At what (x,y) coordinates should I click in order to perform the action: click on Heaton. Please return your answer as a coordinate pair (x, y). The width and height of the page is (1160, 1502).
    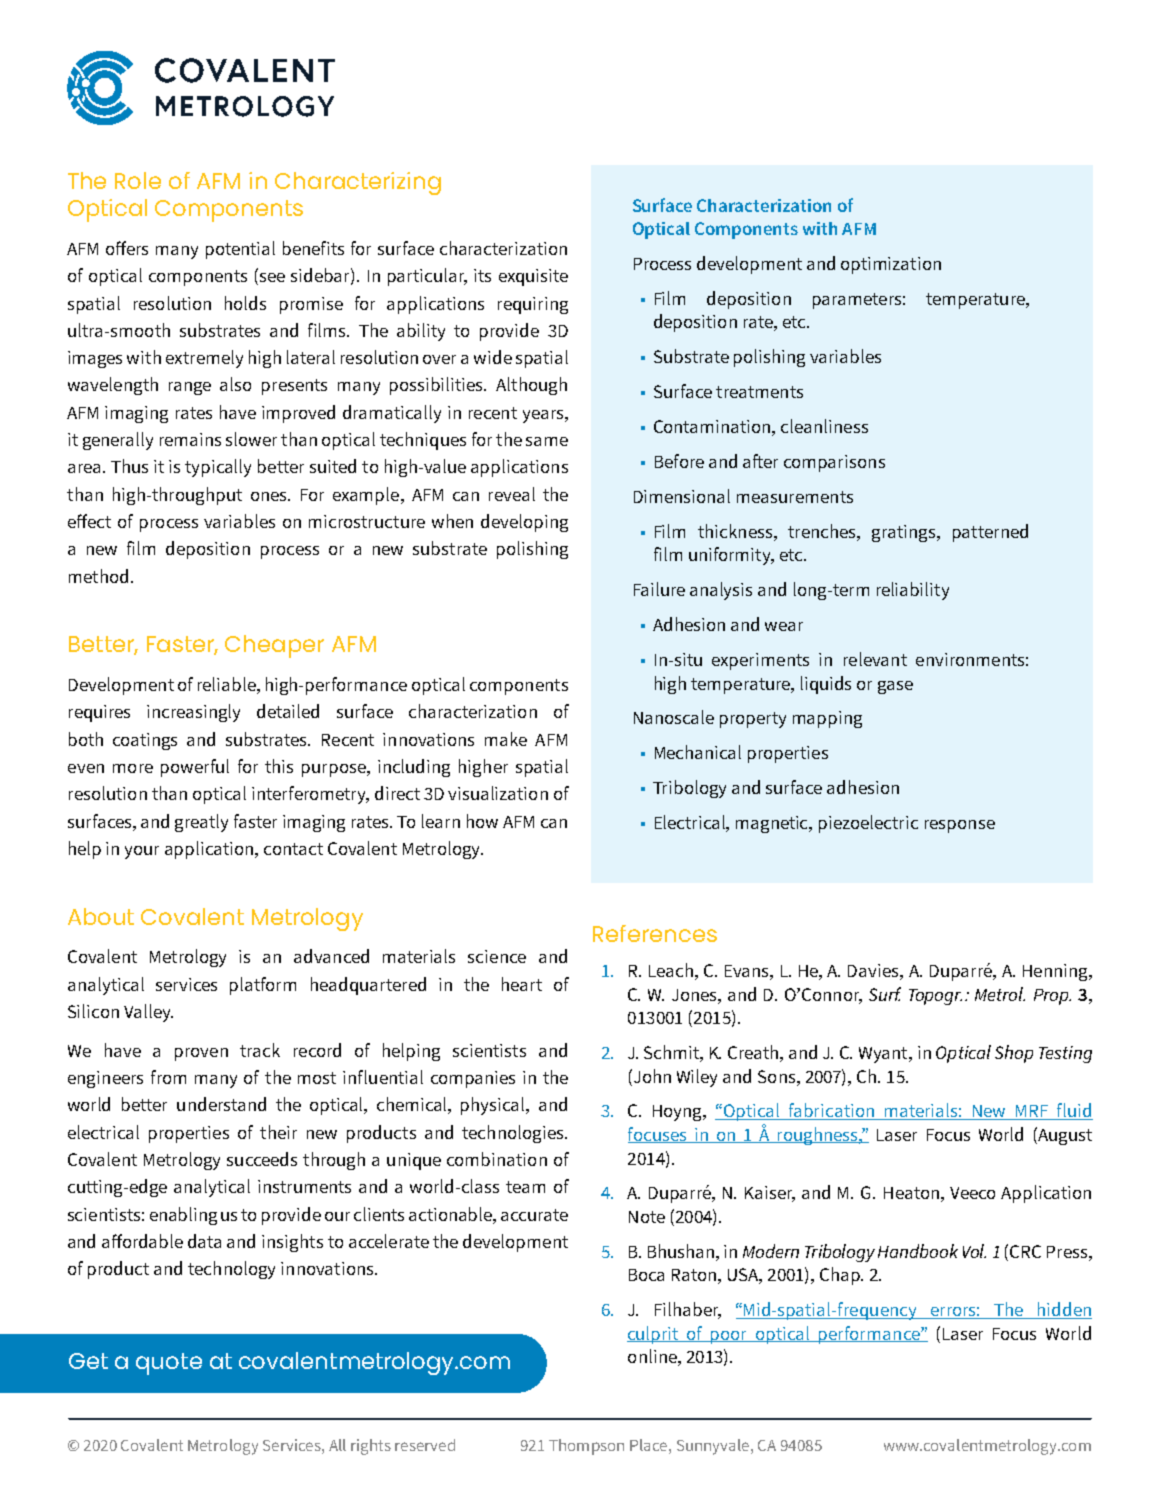
    Looking at the image, I should click on (911, 1193).
